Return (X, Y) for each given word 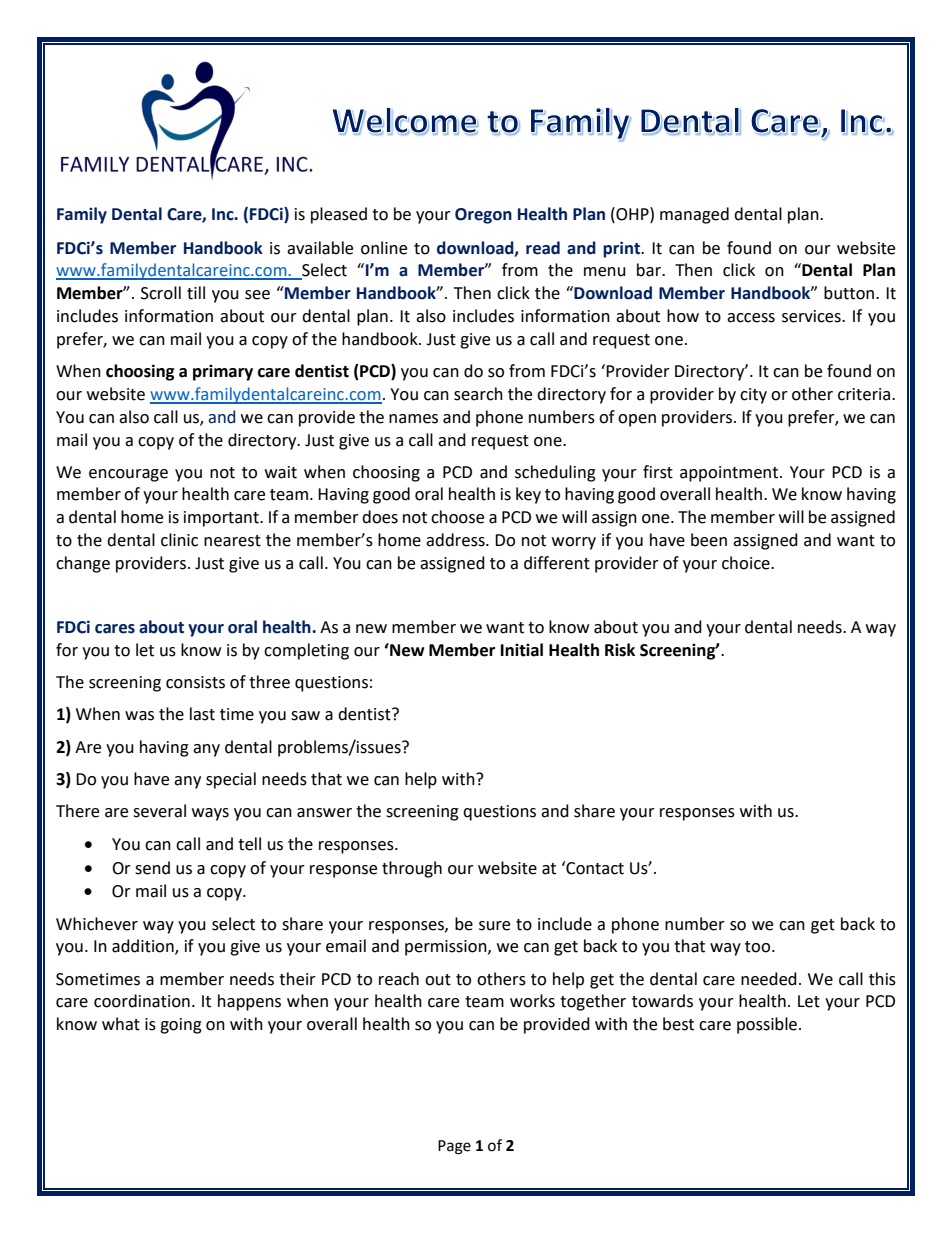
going (181, 1026)
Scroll (161, 293)
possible (768, 1025)
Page (454, 1147)
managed (694, 215)
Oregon (483, 216)
